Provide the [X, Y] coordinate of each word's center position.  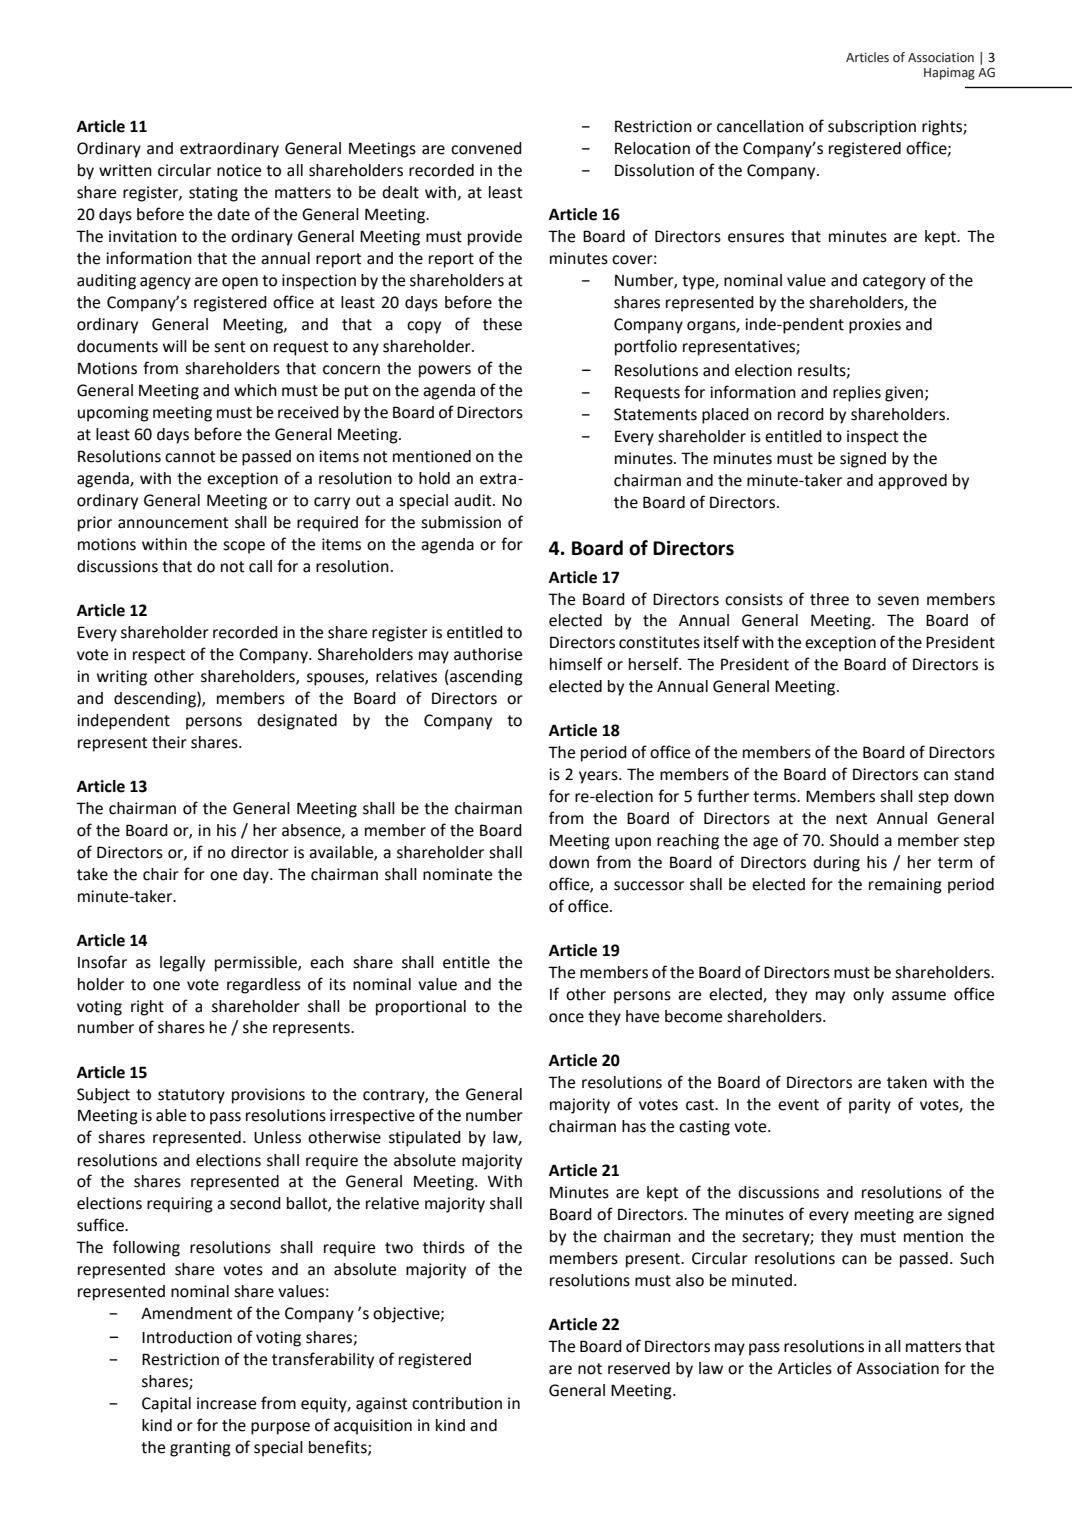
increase [226, 1403]
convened [486, 148]
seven [898, 601]
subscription [872, 128]
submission [461, 522]
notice [239, 170]
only [868, 996]
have [642, 1016]
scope [244, 547]
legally [182, 964]
